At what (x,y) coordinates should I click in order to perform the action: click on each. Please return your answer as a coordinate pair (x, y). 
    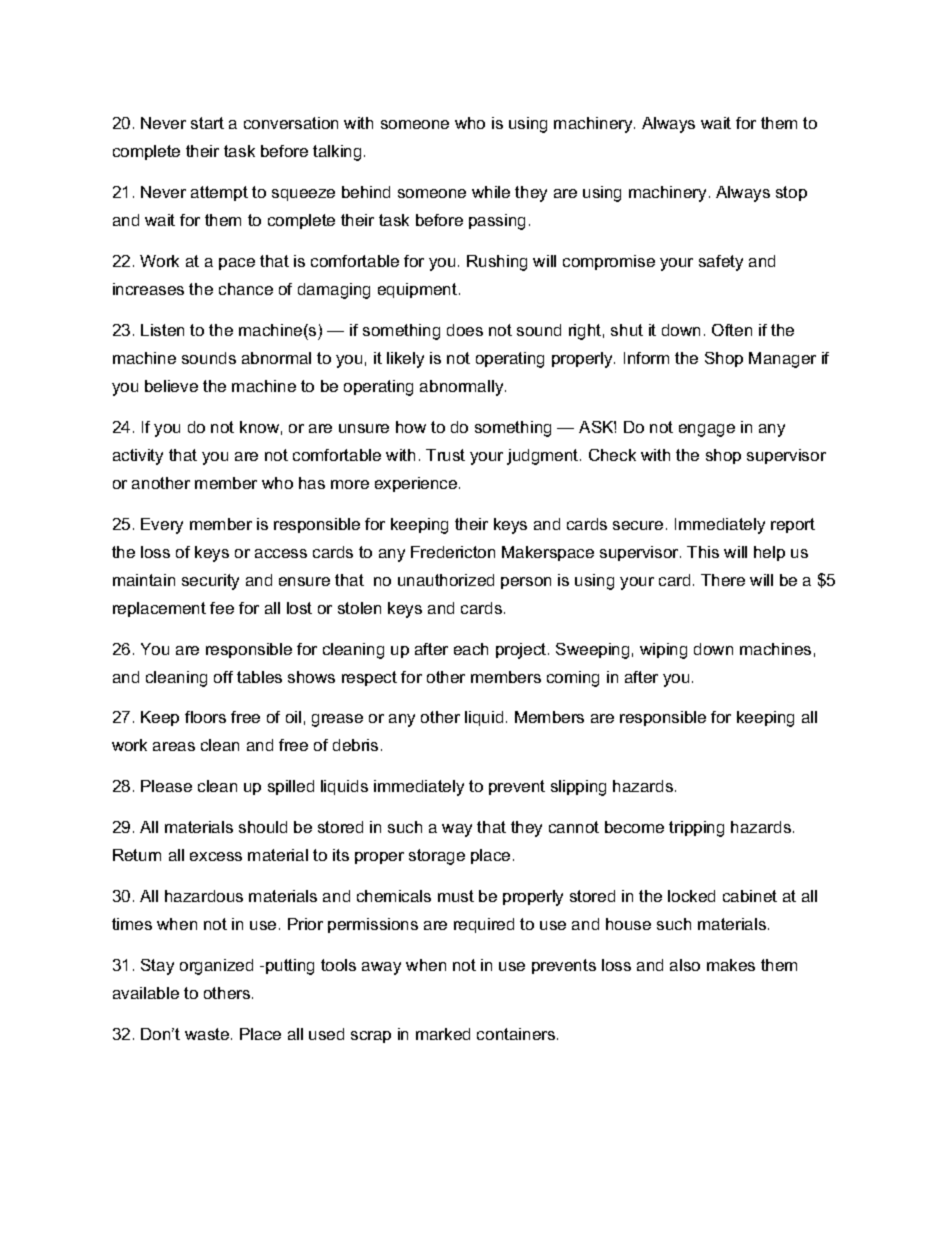
    Looking at the image, I should click on (471, 649).
